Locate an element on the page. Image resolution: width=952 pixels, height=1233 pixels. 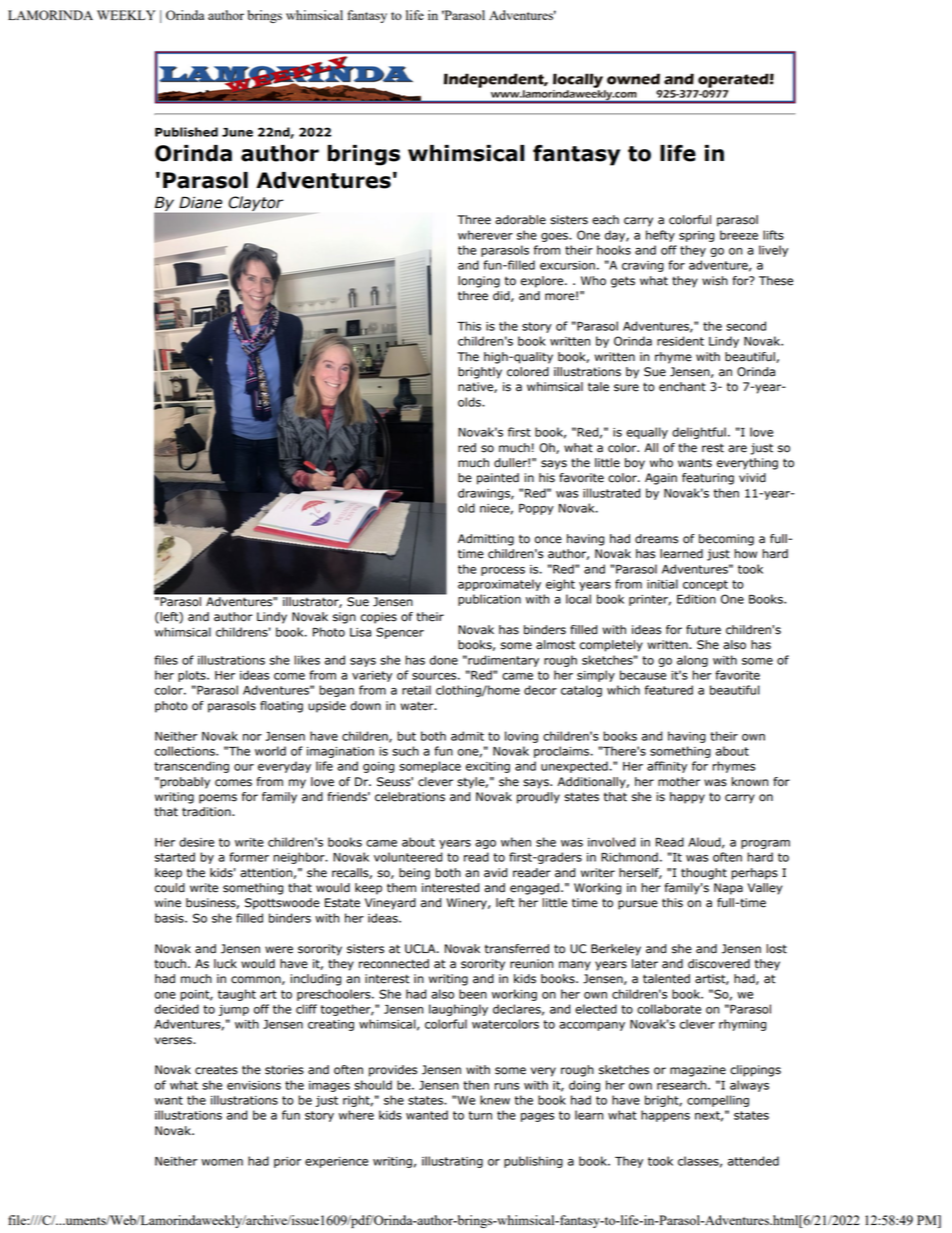
transferred is located at coordinates (517, 949).
